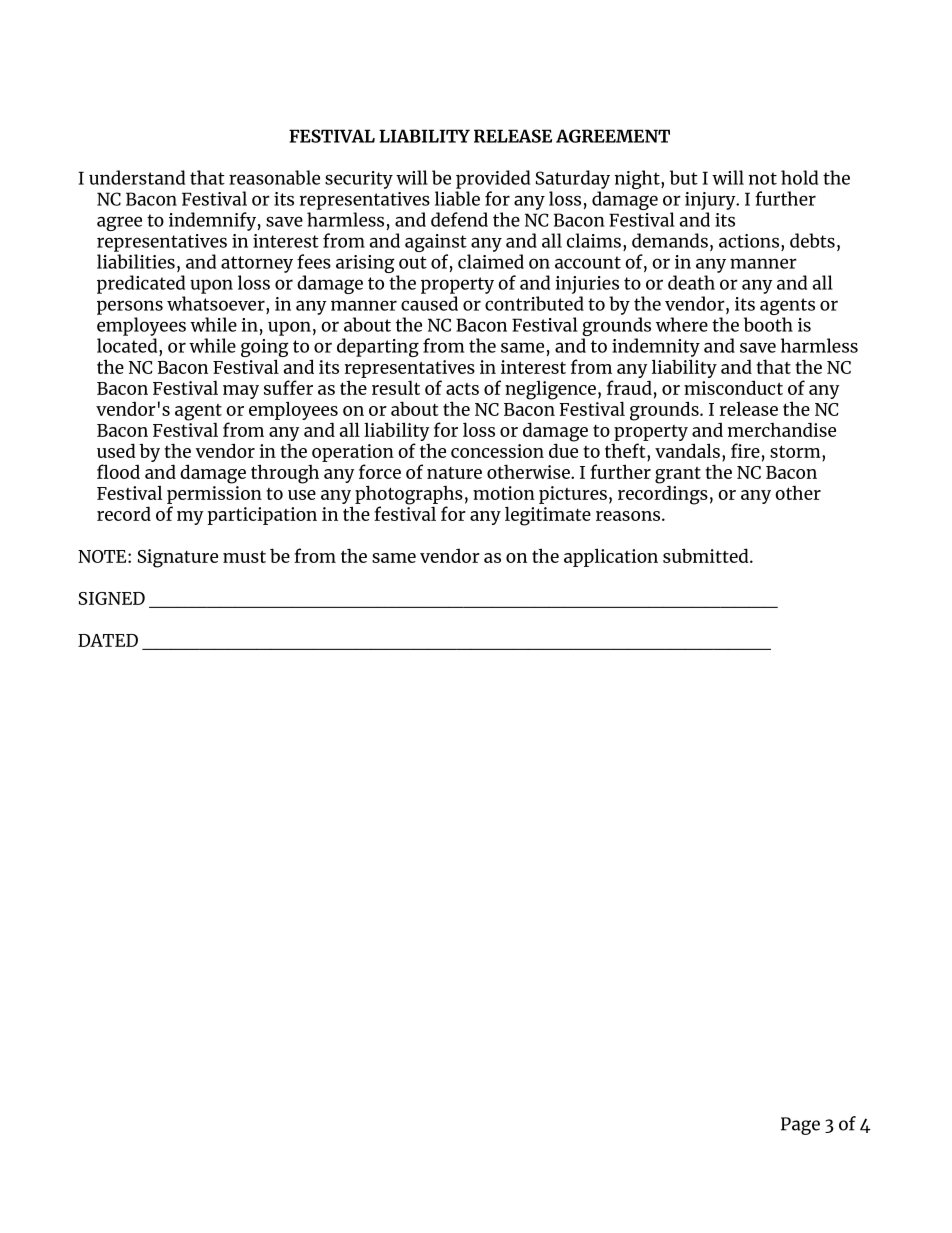  I want to click on submitted, so click(707, 555).
